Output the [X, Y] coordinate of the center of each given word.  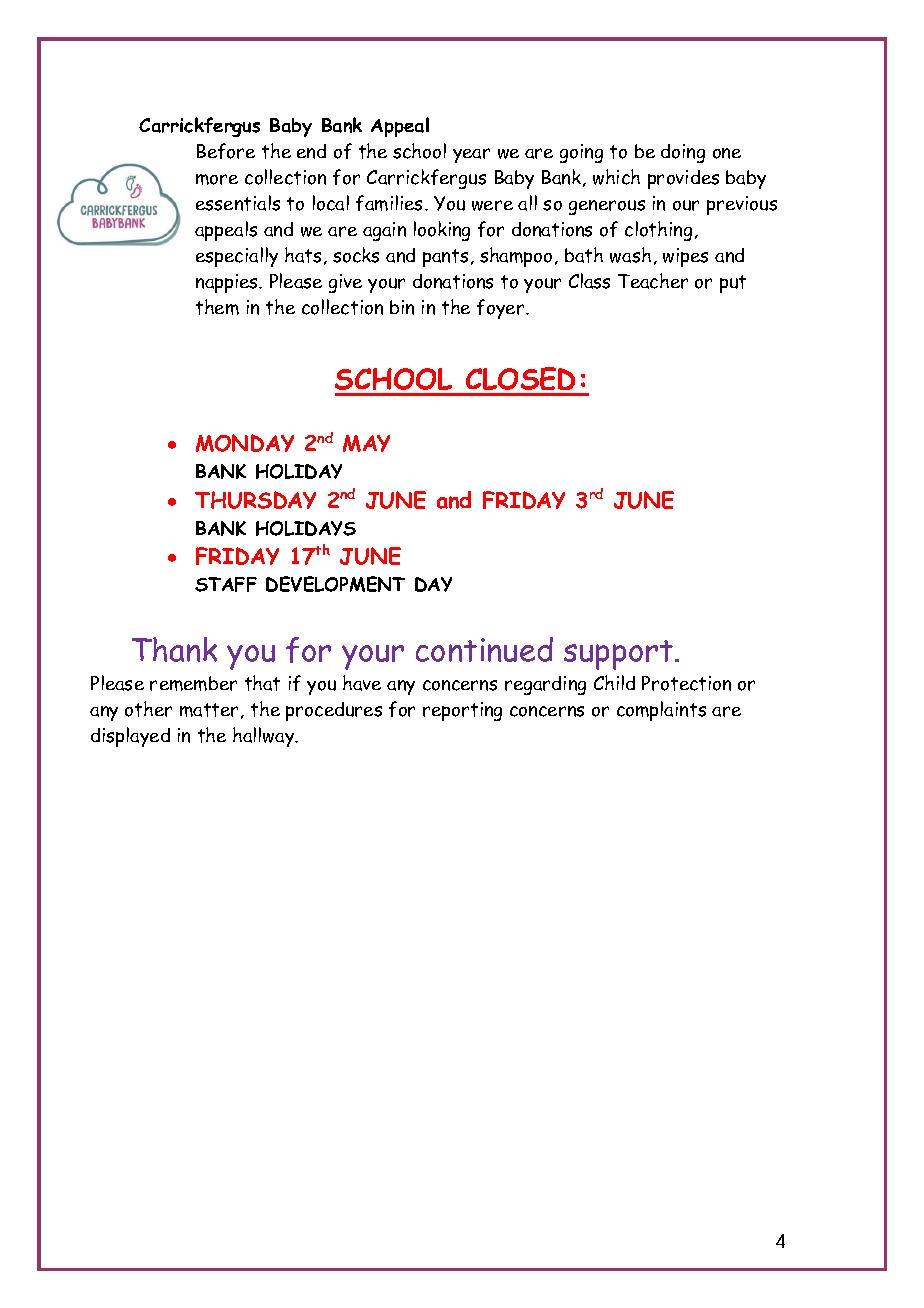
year [471, 155]
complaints [661, 711]
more [217, 179]
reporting [462, 711]
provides [683, 179]
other [148, 709]
